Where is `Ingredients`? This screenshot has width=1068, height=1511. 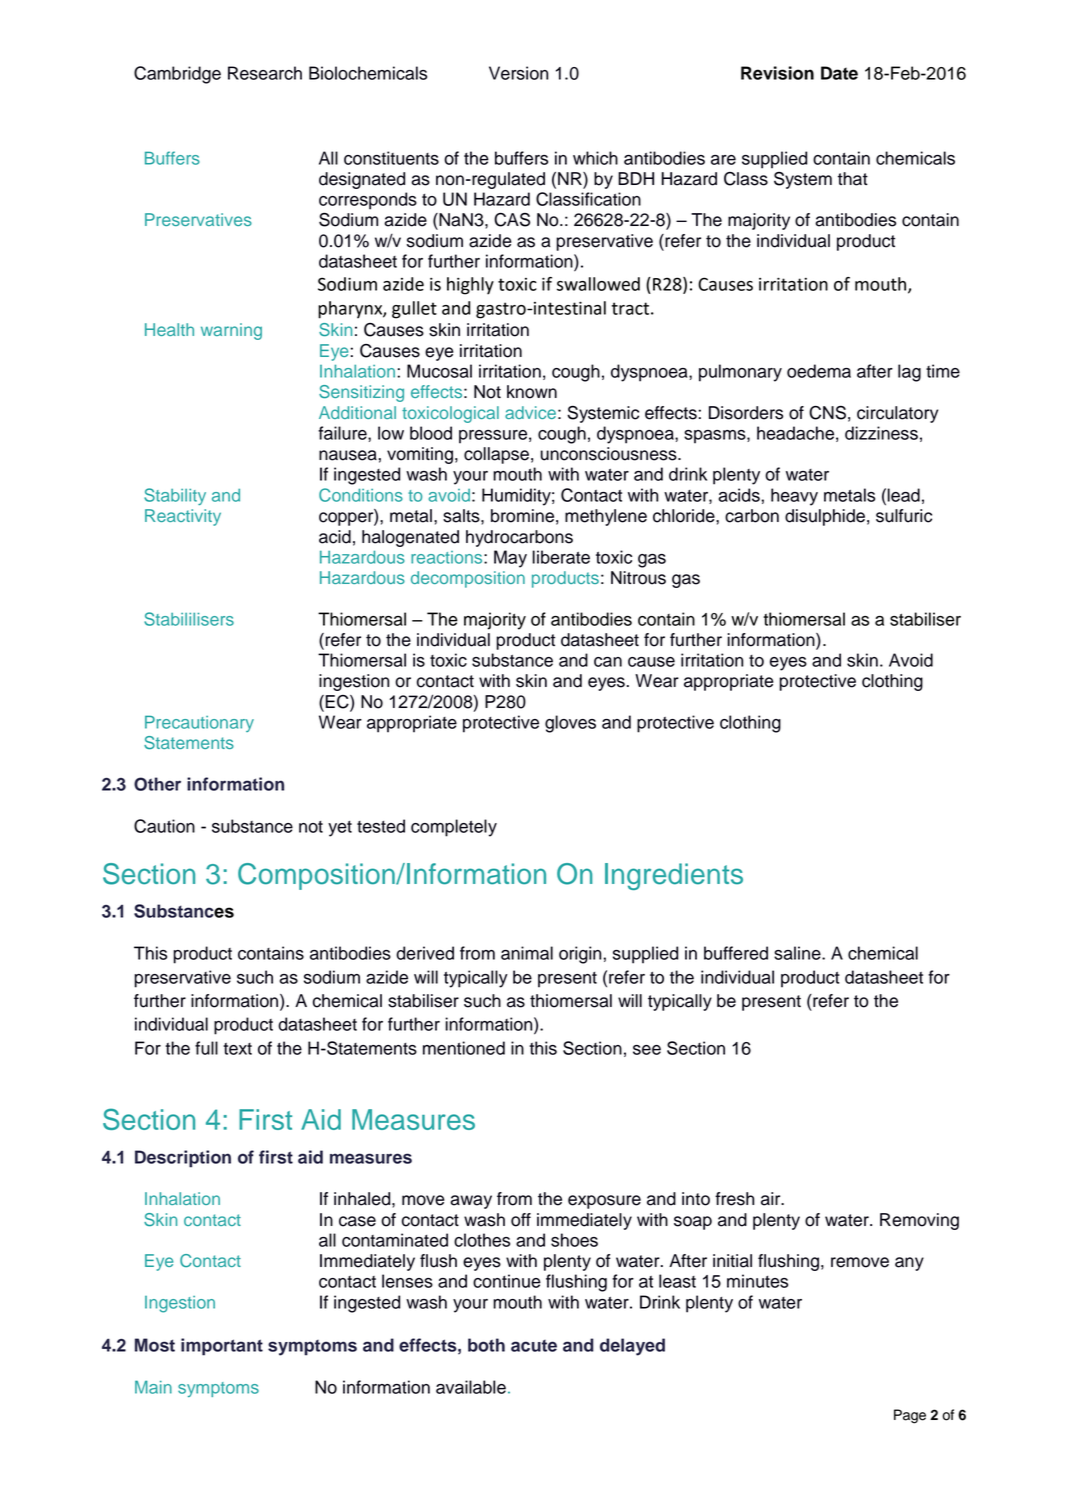 Ingredients is located at coordinates (674, 876).
